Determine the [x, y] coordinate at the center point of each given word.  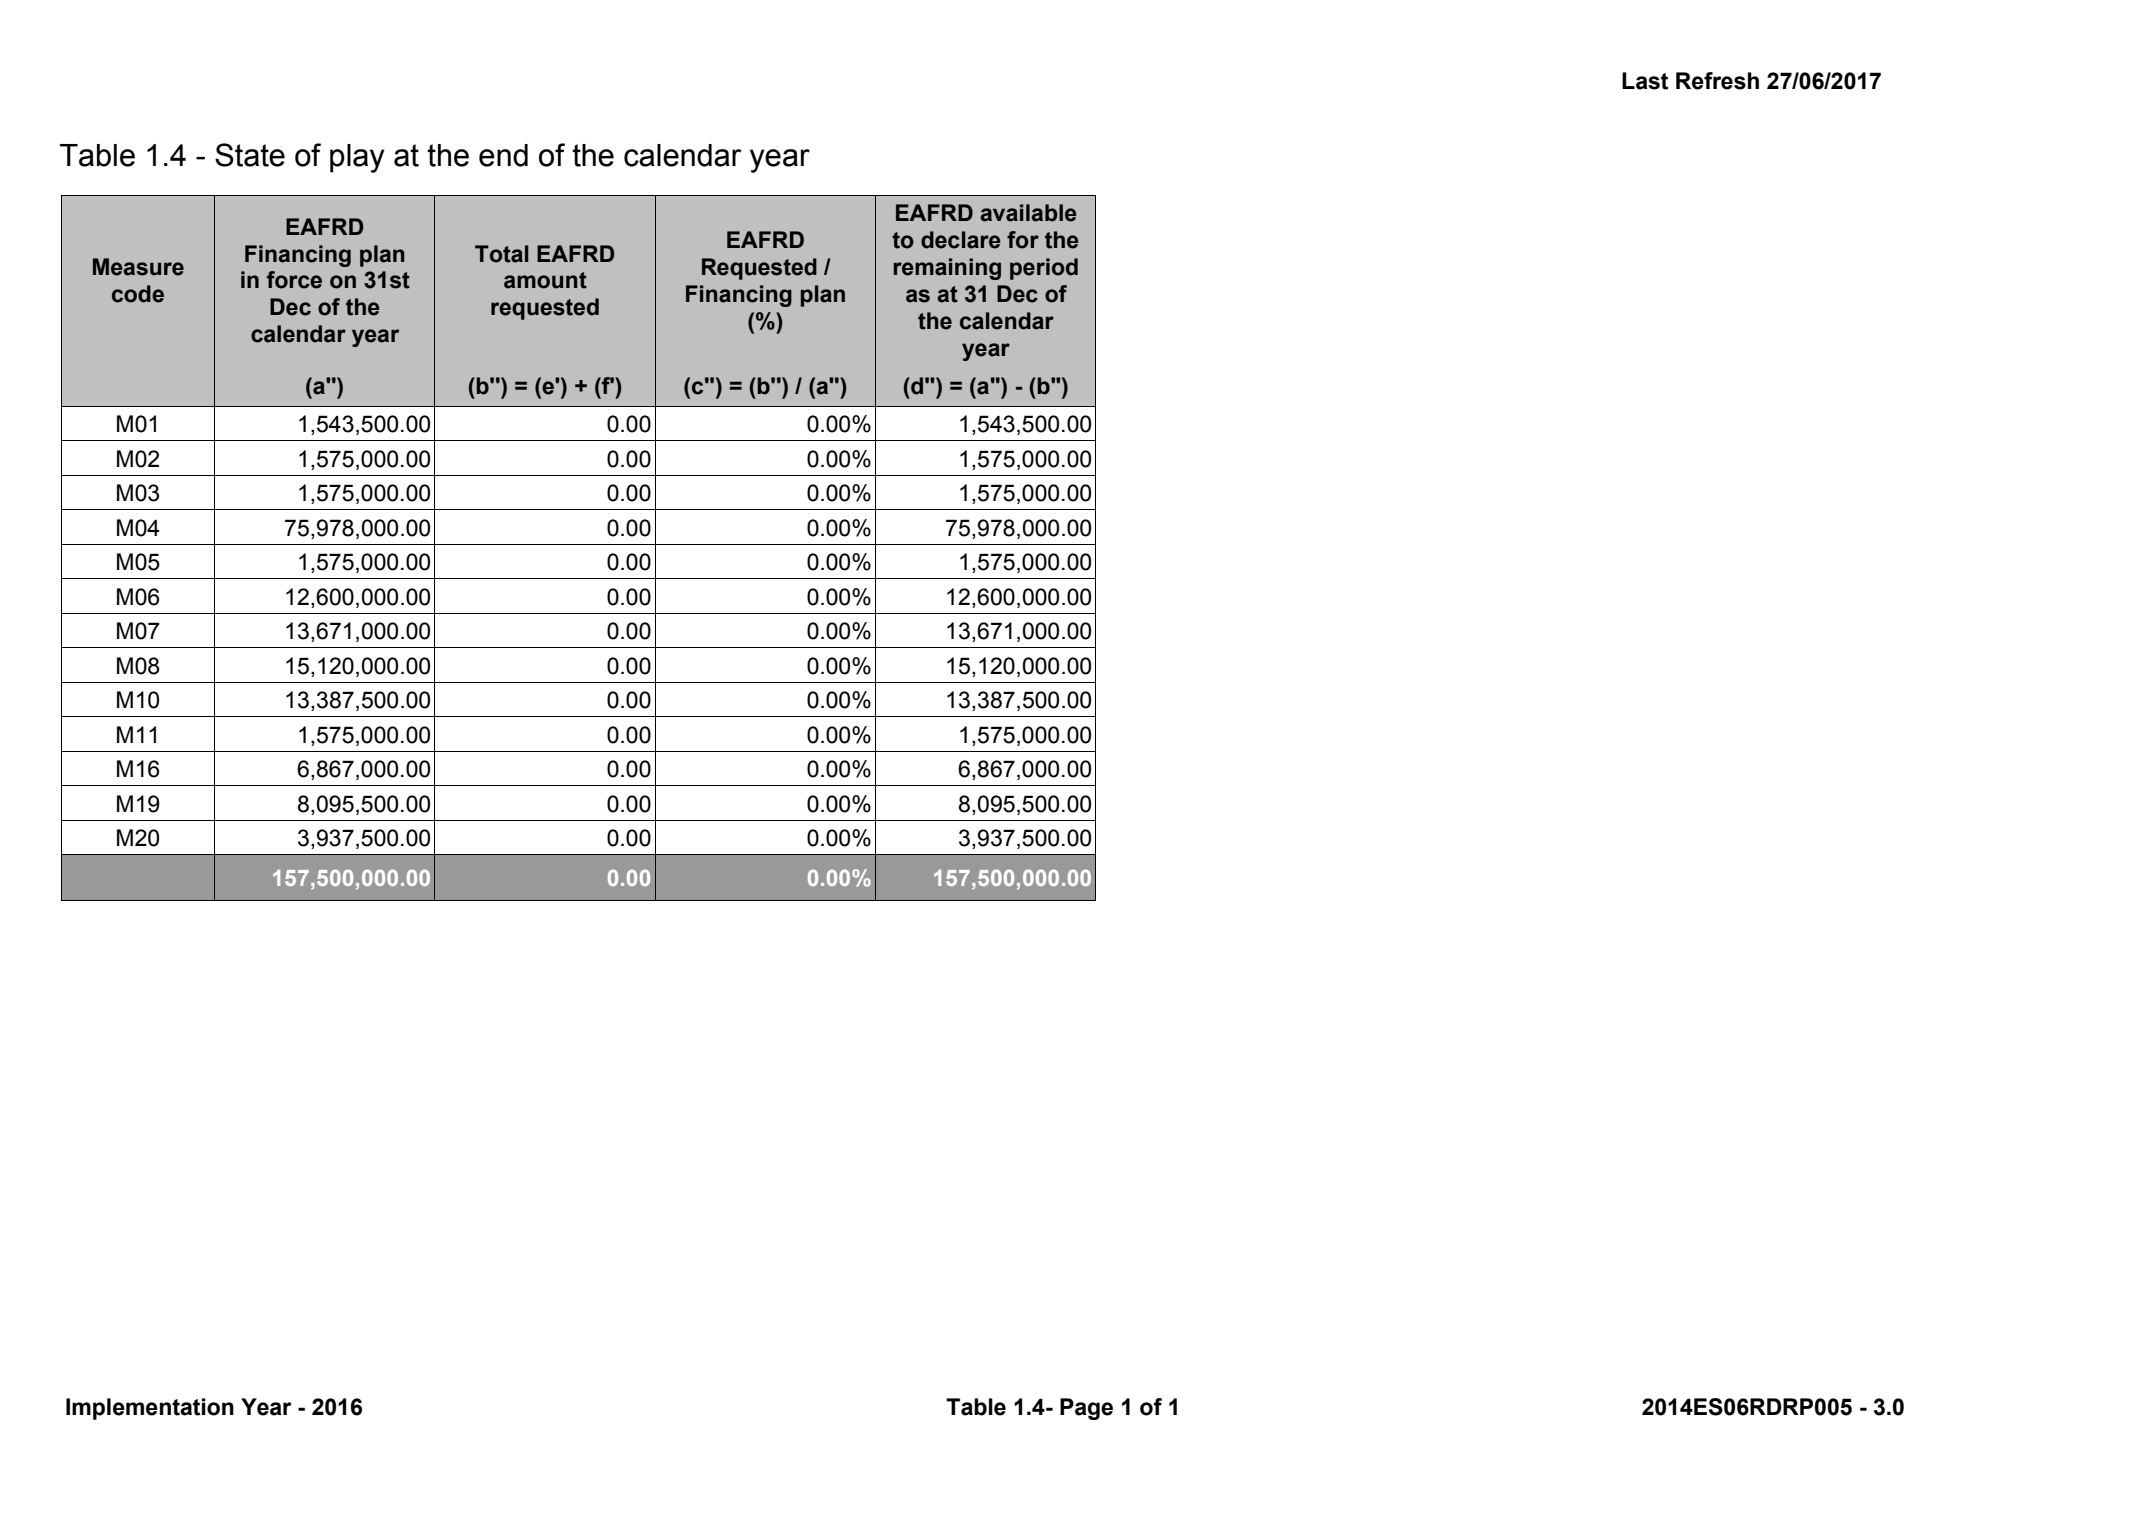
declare [961, 240]
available [1028, 213]
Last [1645, 81]
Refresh [1717, 81]
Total [501, 254]
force [294, 280]
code [138, 294]
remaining [947, 269]
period [1044, 269]
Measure [138, 267]
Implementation [150, 1409]
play [357, 158]
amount [545, 280]
